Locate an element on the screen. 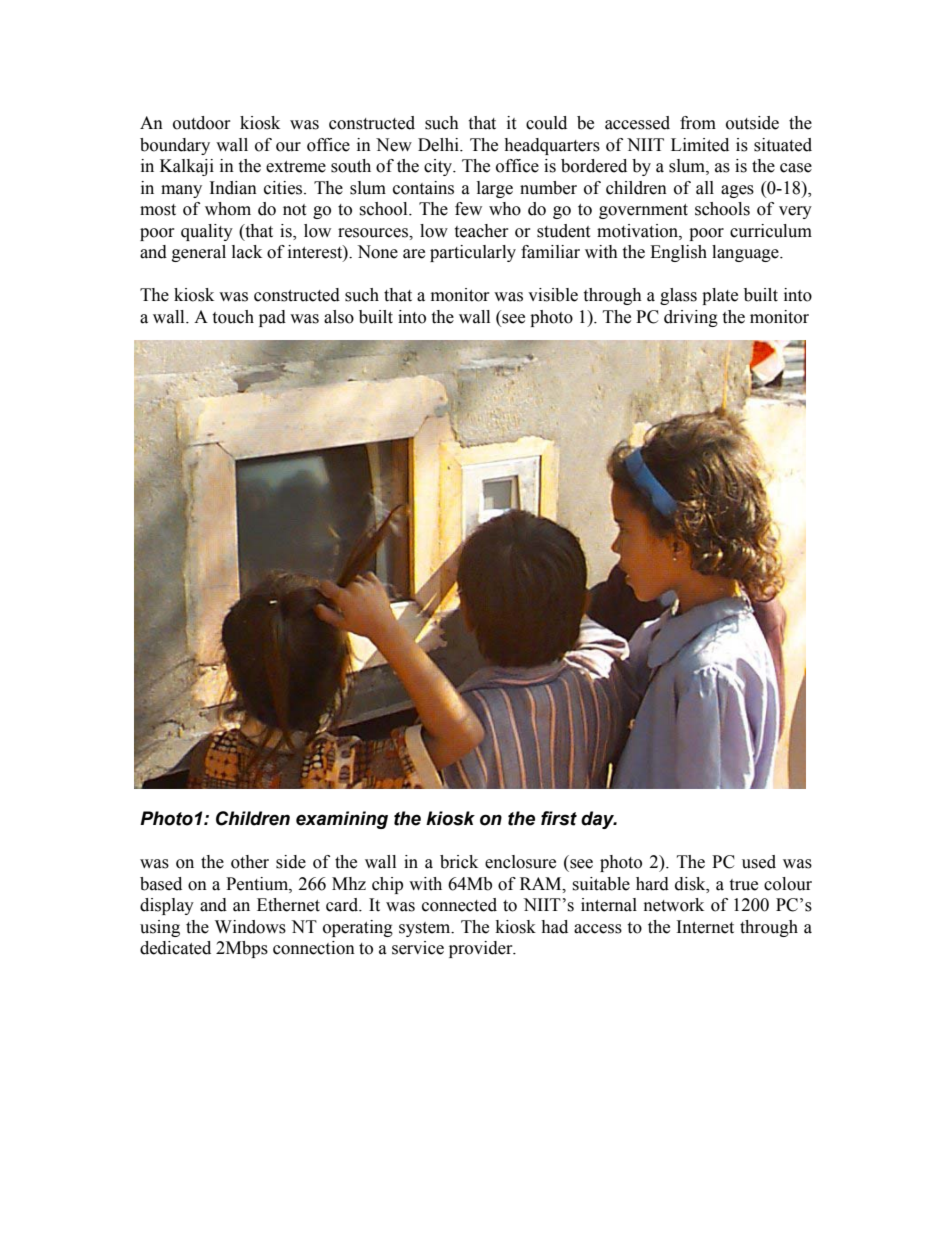  driving is located at coordinates (691, 318).
